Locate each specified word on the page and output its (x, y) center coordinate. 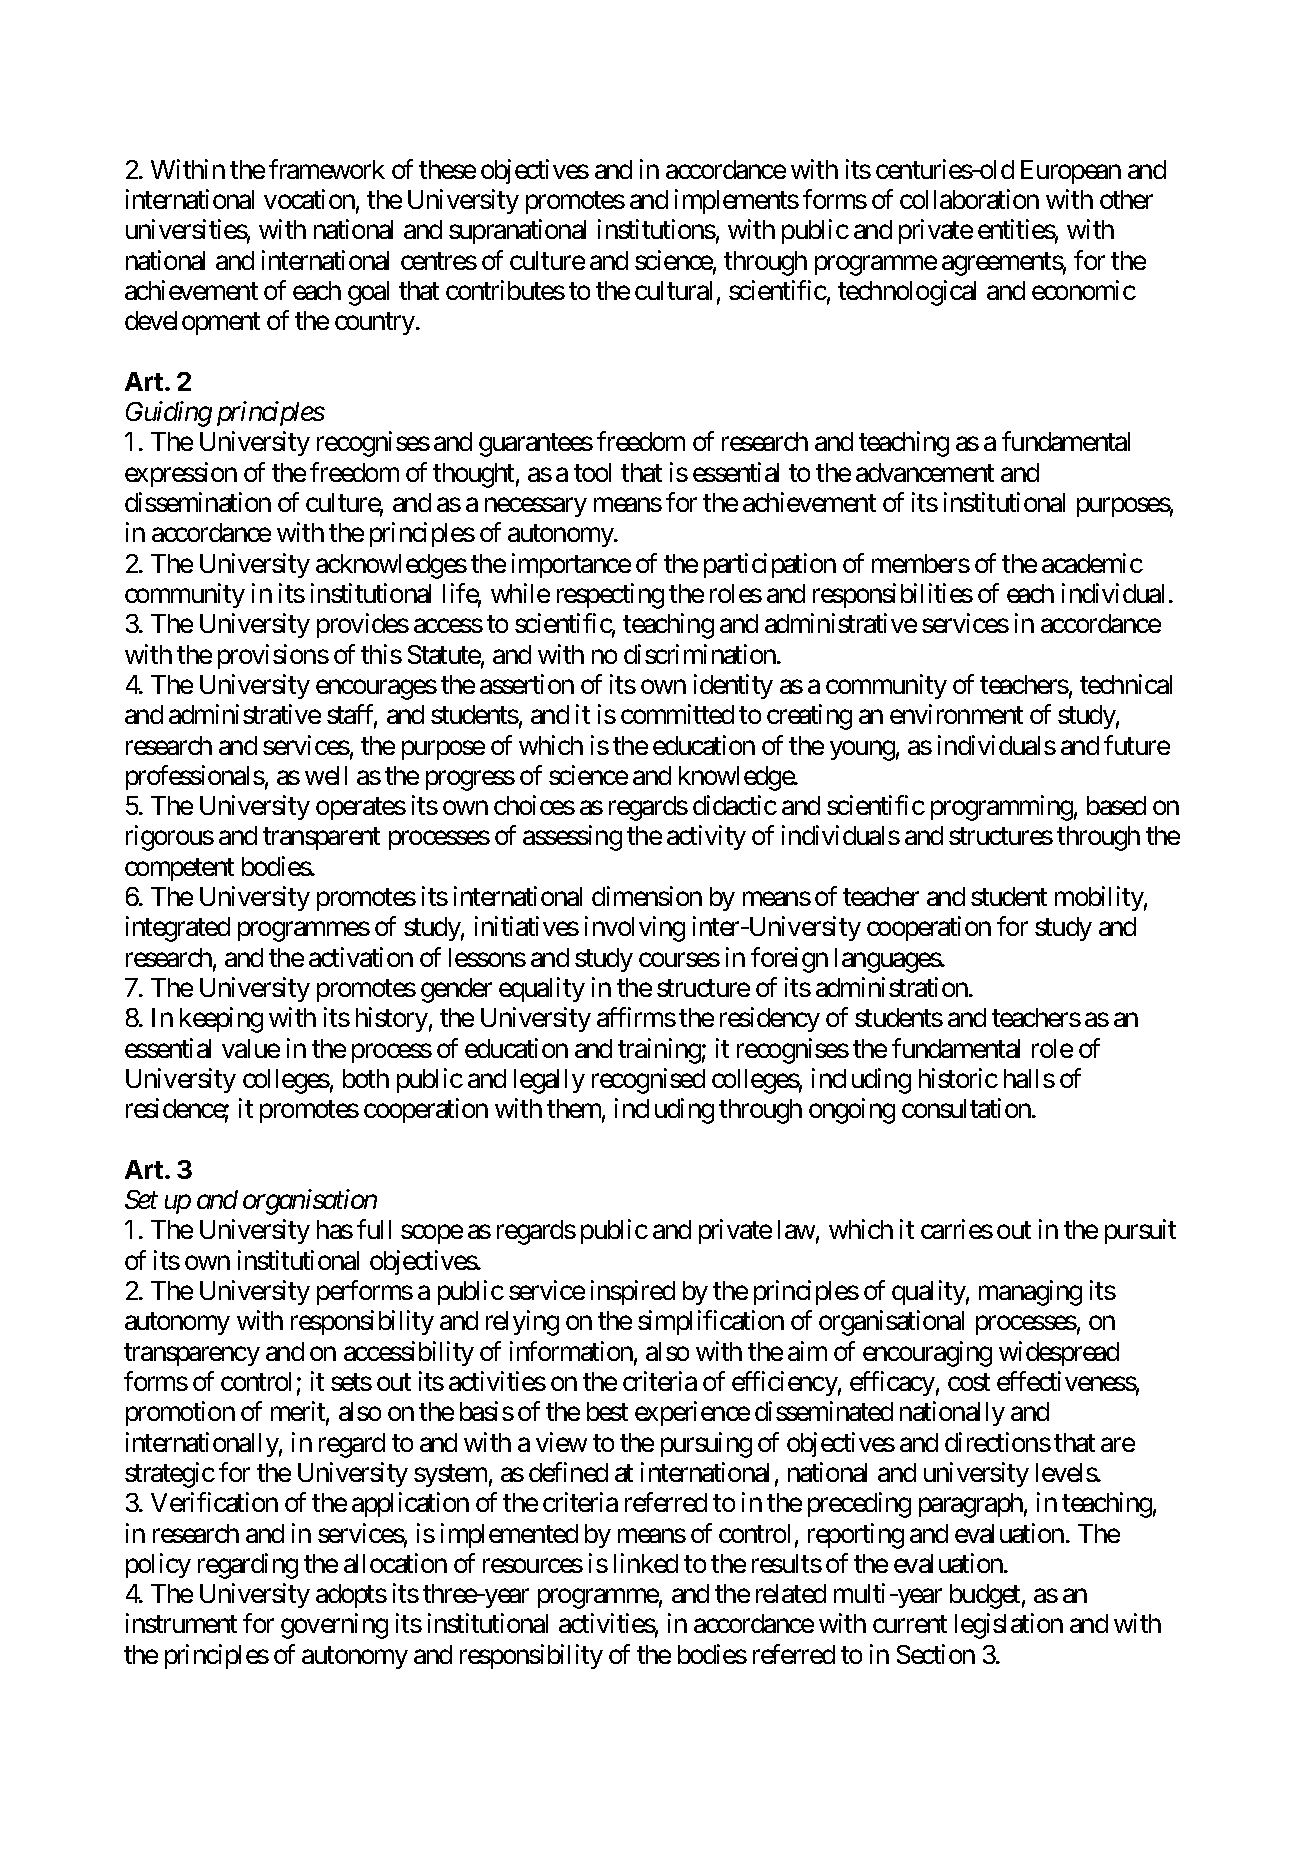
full (374, 1229)
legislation (1009, 1626)
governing (334, 1626)
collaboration (969, 199)
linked (646, 1563)
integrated (178, 929)
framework (327, 169)
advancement (925, 472)
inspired (633, 1292)
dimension (647, 896)
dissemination (198, 502)
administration (892, 987)
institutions (657, 229)
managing (1030, 1293)
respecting (610, 596)
